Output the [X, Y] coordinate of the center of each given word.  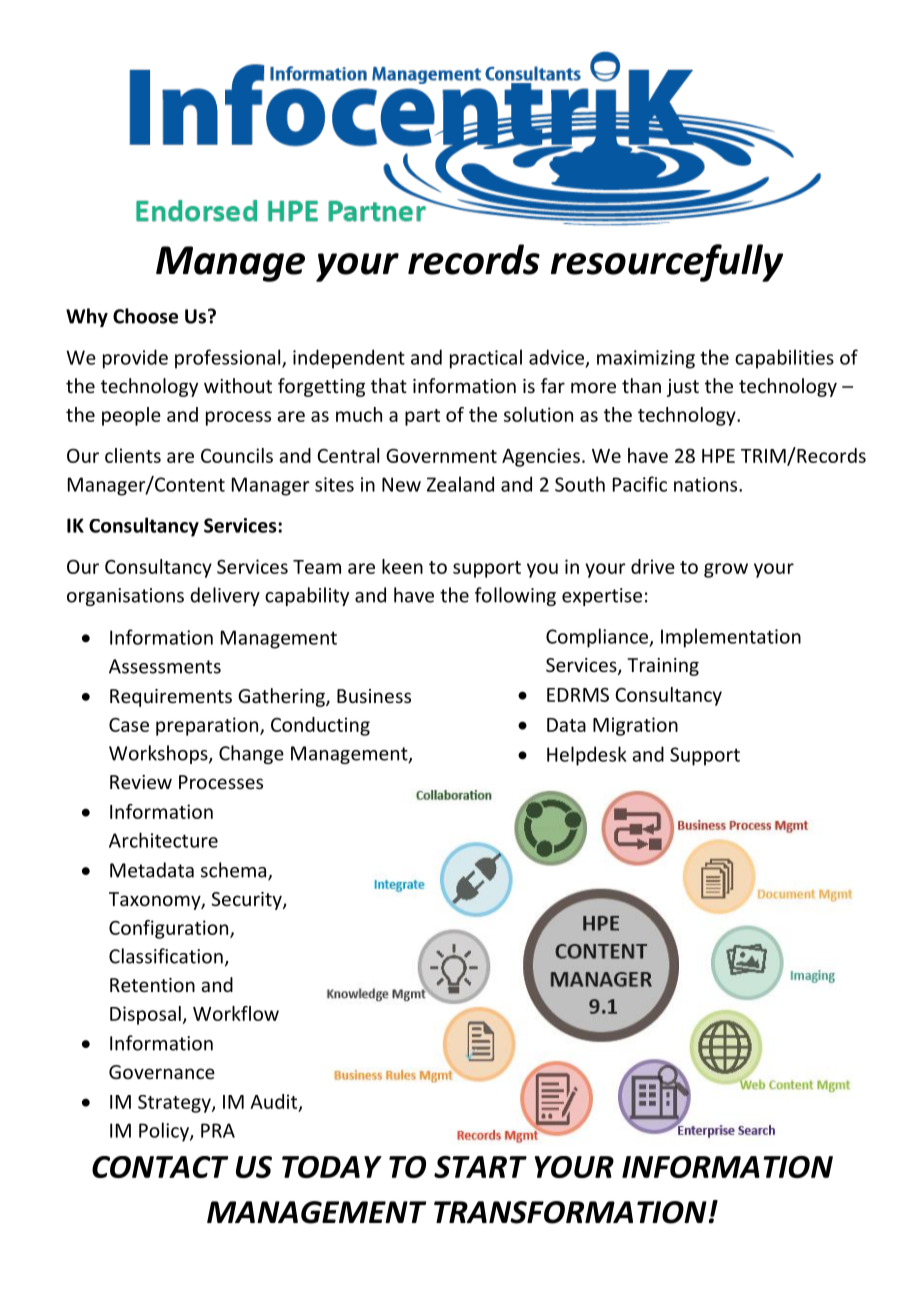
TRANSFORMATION [570, 1212]
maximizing [646, 359]
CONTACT [160, 1167]
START [480, 1167]
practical [486, 359]
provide [135, 359]
